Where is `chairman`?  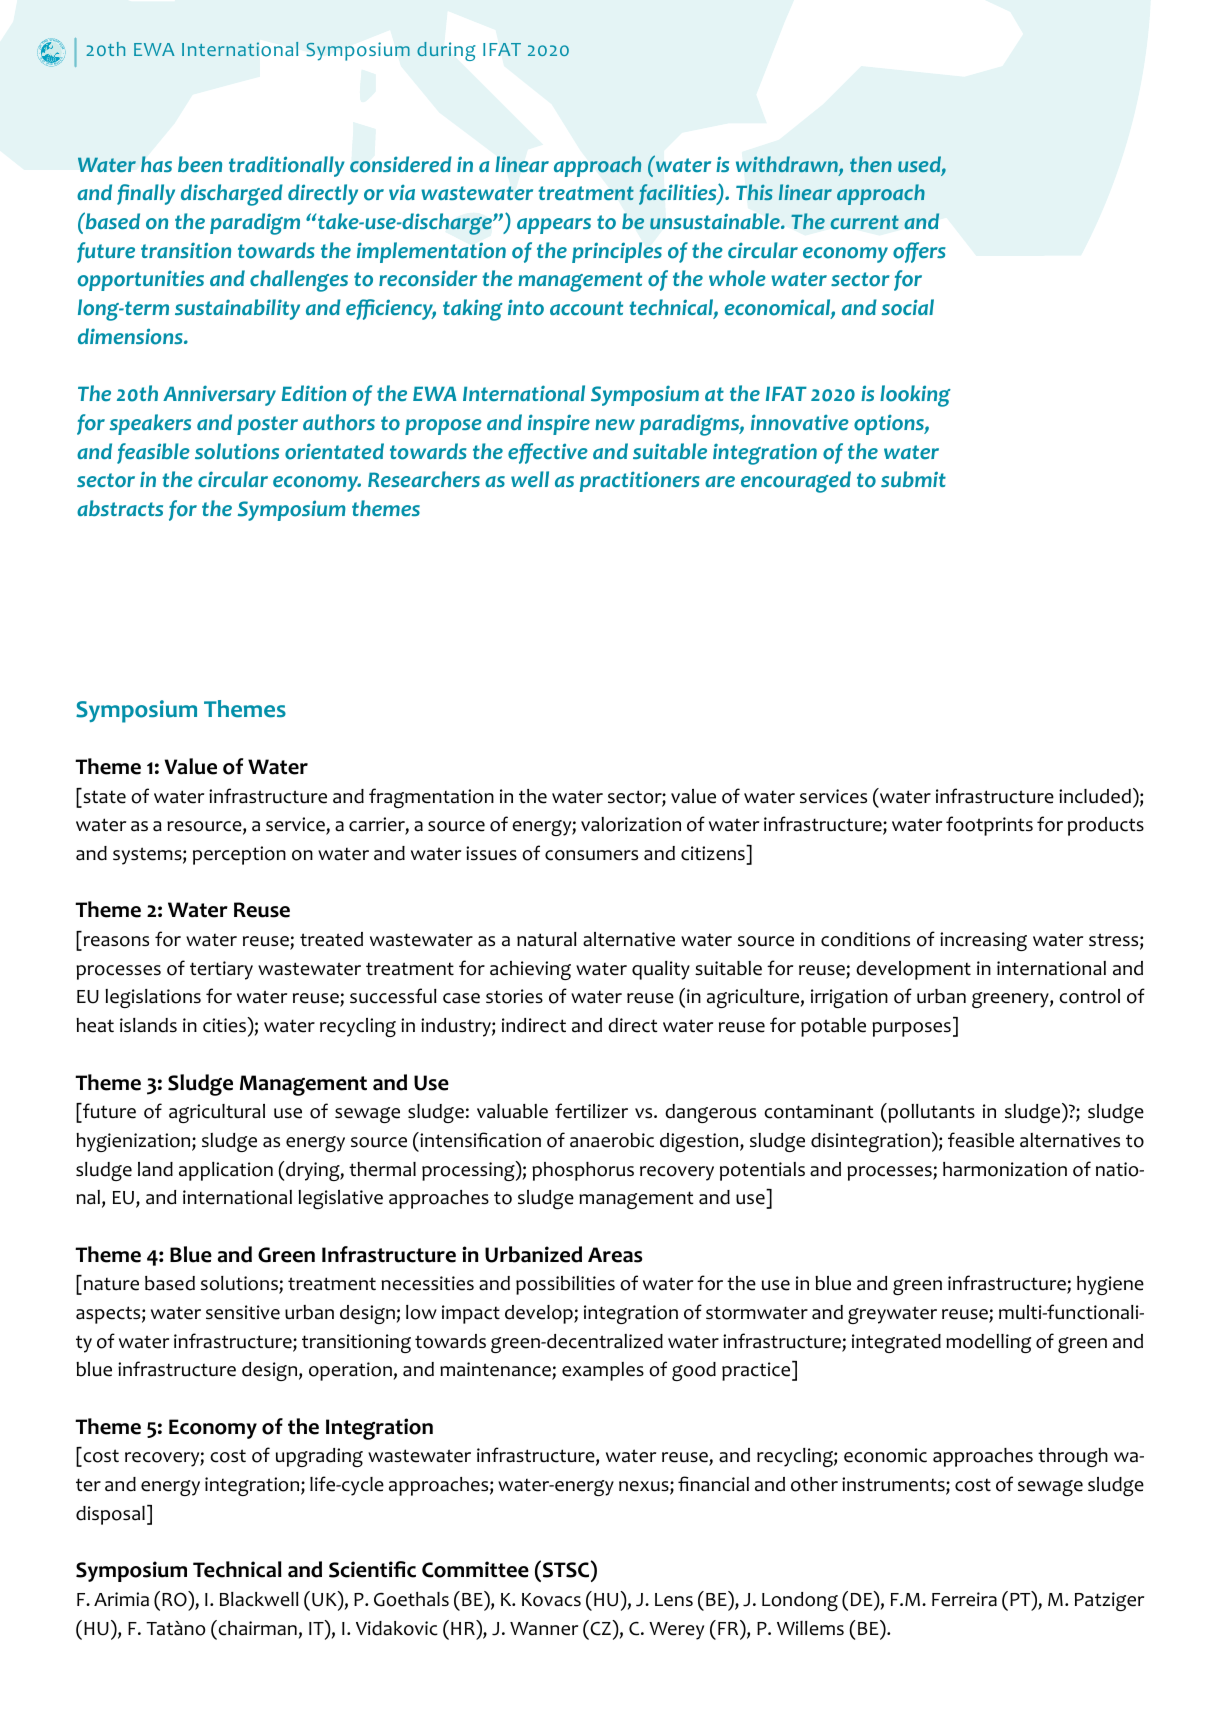 chairman is located at coordinates (256, 1628).
